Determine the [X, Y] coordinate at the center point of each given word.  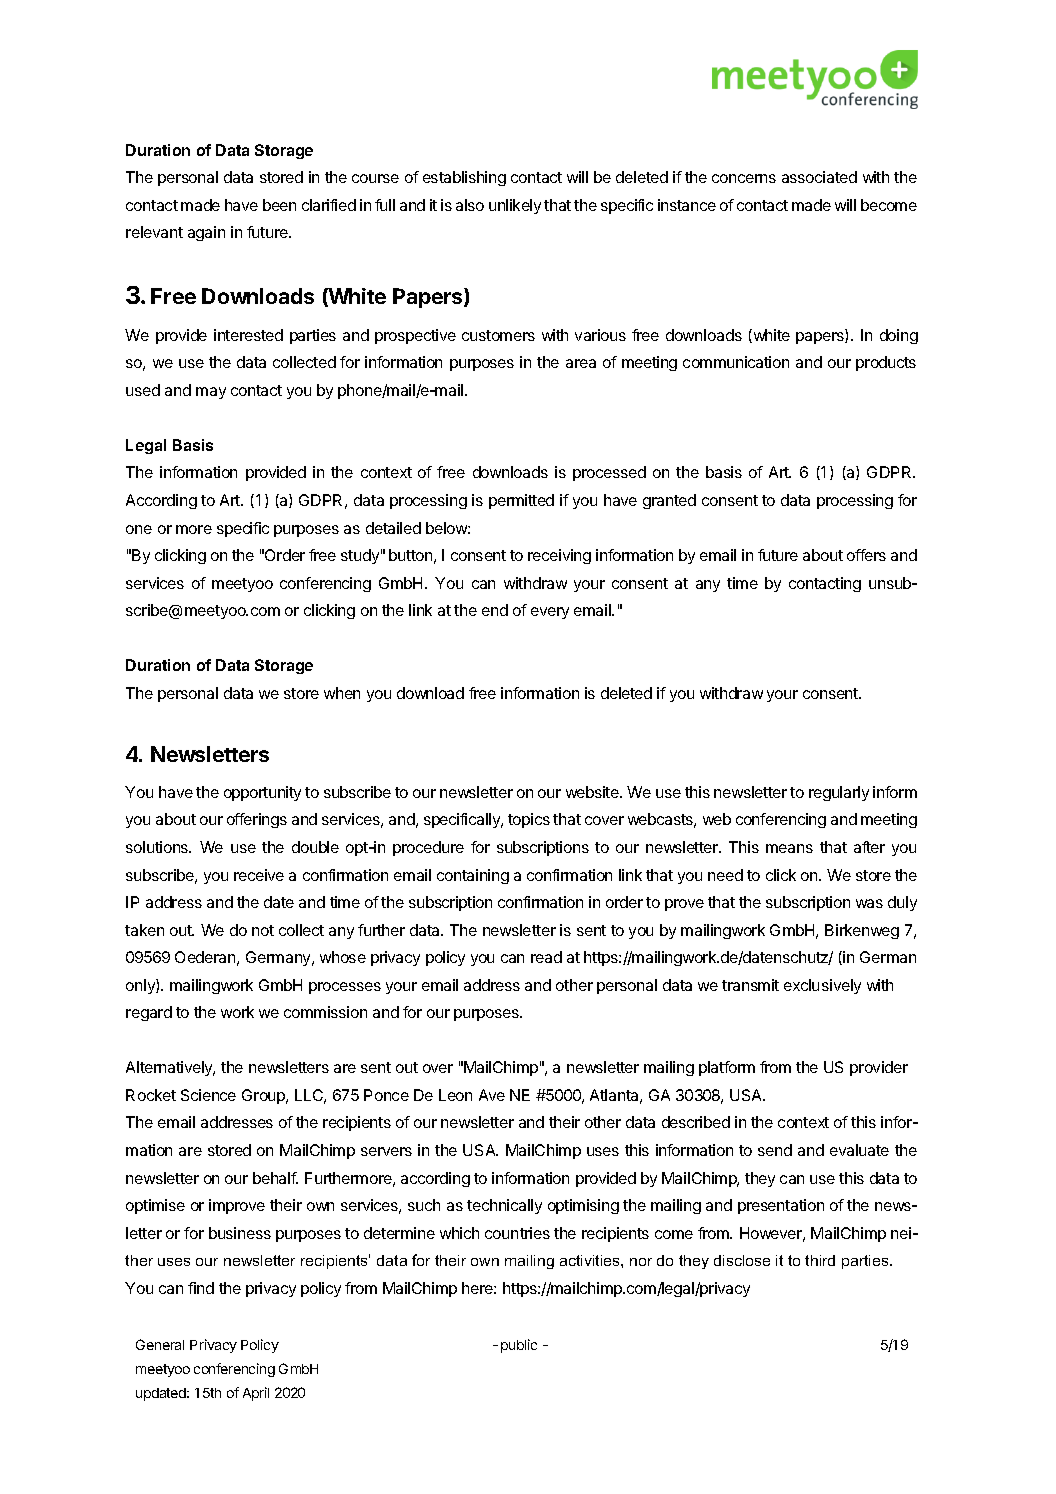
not [263, 930]
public [519, 1346]
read [546, 957]
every [550, 613]
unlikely [515, 206]
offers [866, 555]
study [360, 556]
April [256, 1394]
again [206, 233]
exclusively [822, 986]
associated [819, 177]
